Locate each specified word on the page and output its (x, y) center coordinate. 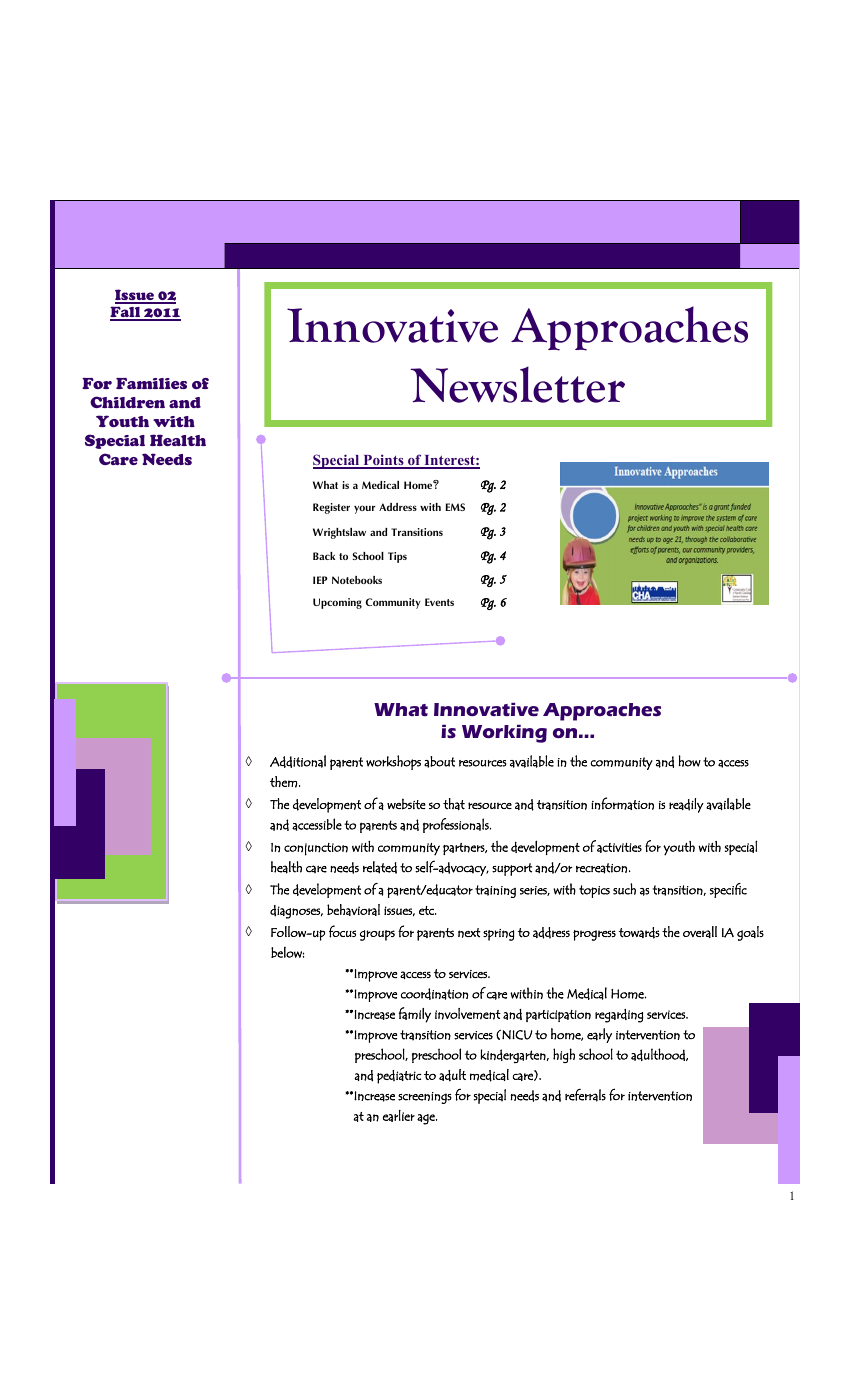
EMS (455, 507)
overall (700, 932)
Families (151, 383)
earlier (399, 1116)
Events (439, 602)
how (690, 761)
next (469, 933)
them (283, 782)
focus (342, 931)
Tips (397, 557)
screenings (425, 1098)
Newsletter (517, 384)
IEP (320, 580)
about (439, 762)
